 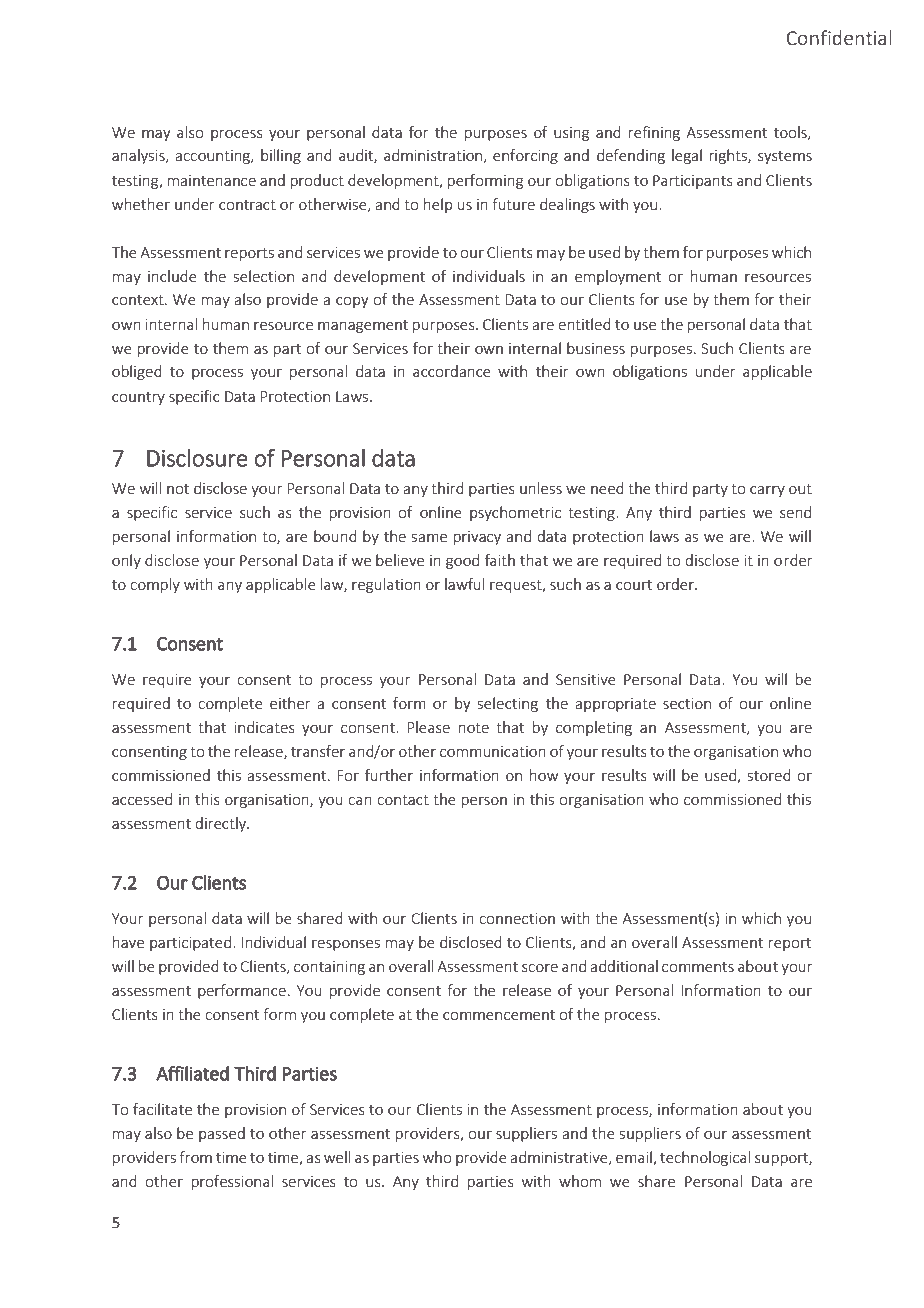 What do you see at coordinates (525, 156) in the document?
I see `enforcing` at bounding box center [525, 156].
